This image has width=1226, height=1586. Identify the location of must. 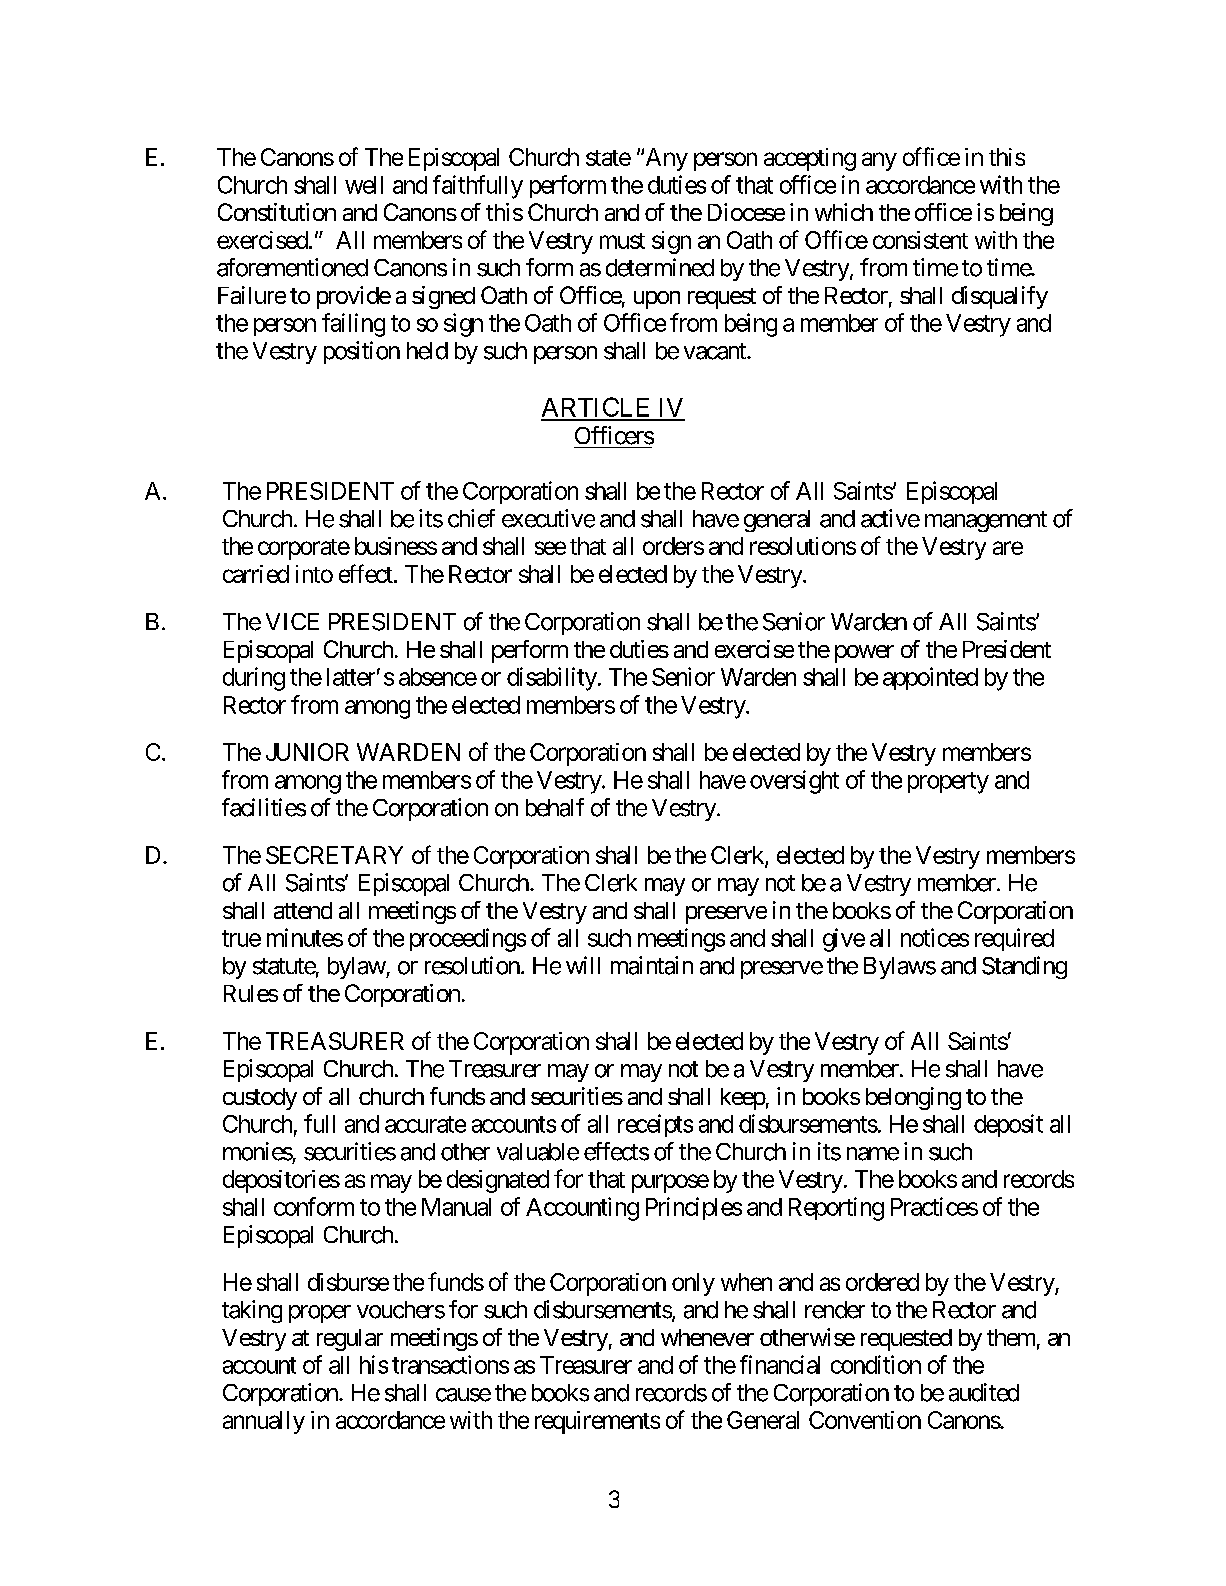
(622, 241).
